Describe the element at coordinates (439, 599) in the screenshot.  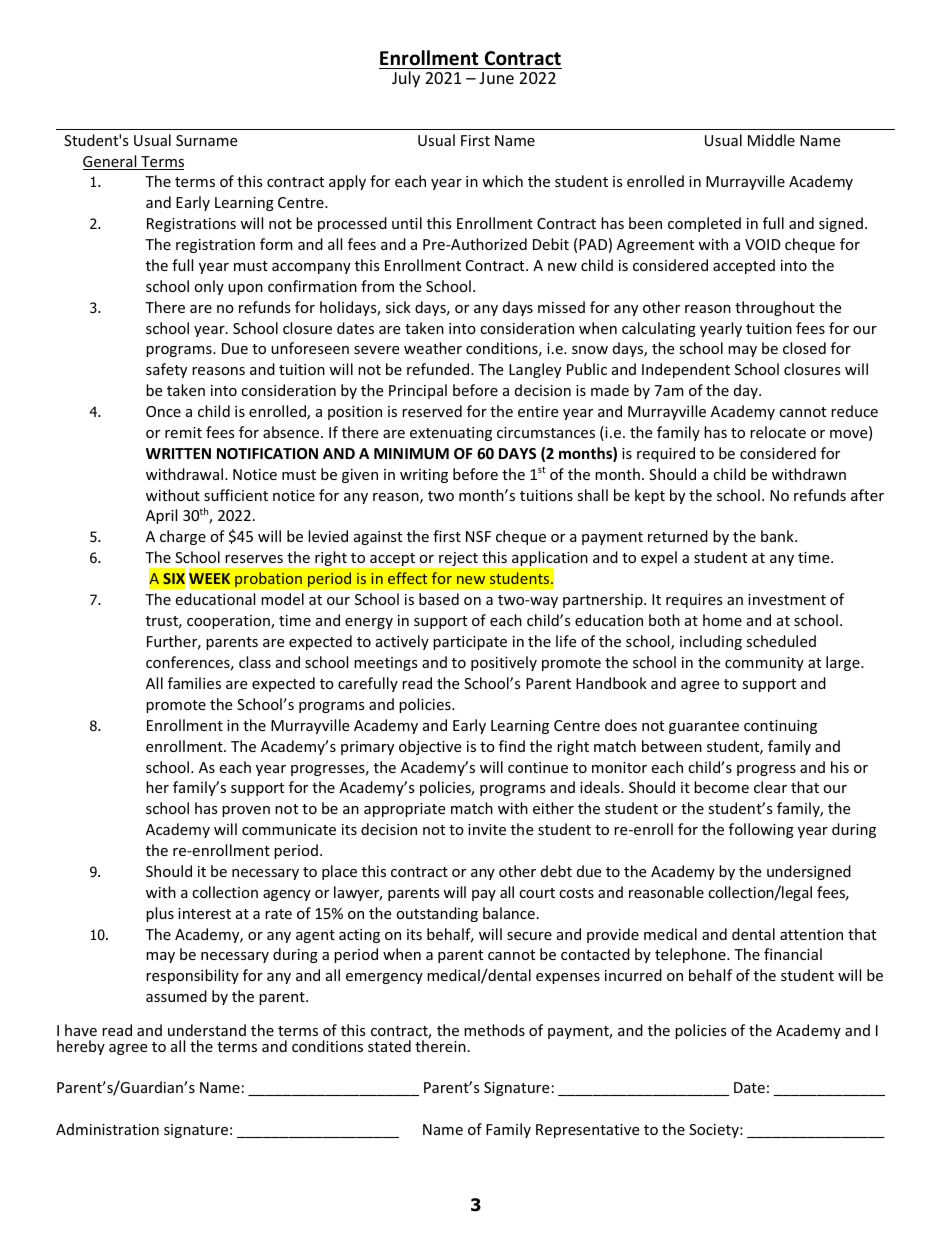
I see `based` at that location.
